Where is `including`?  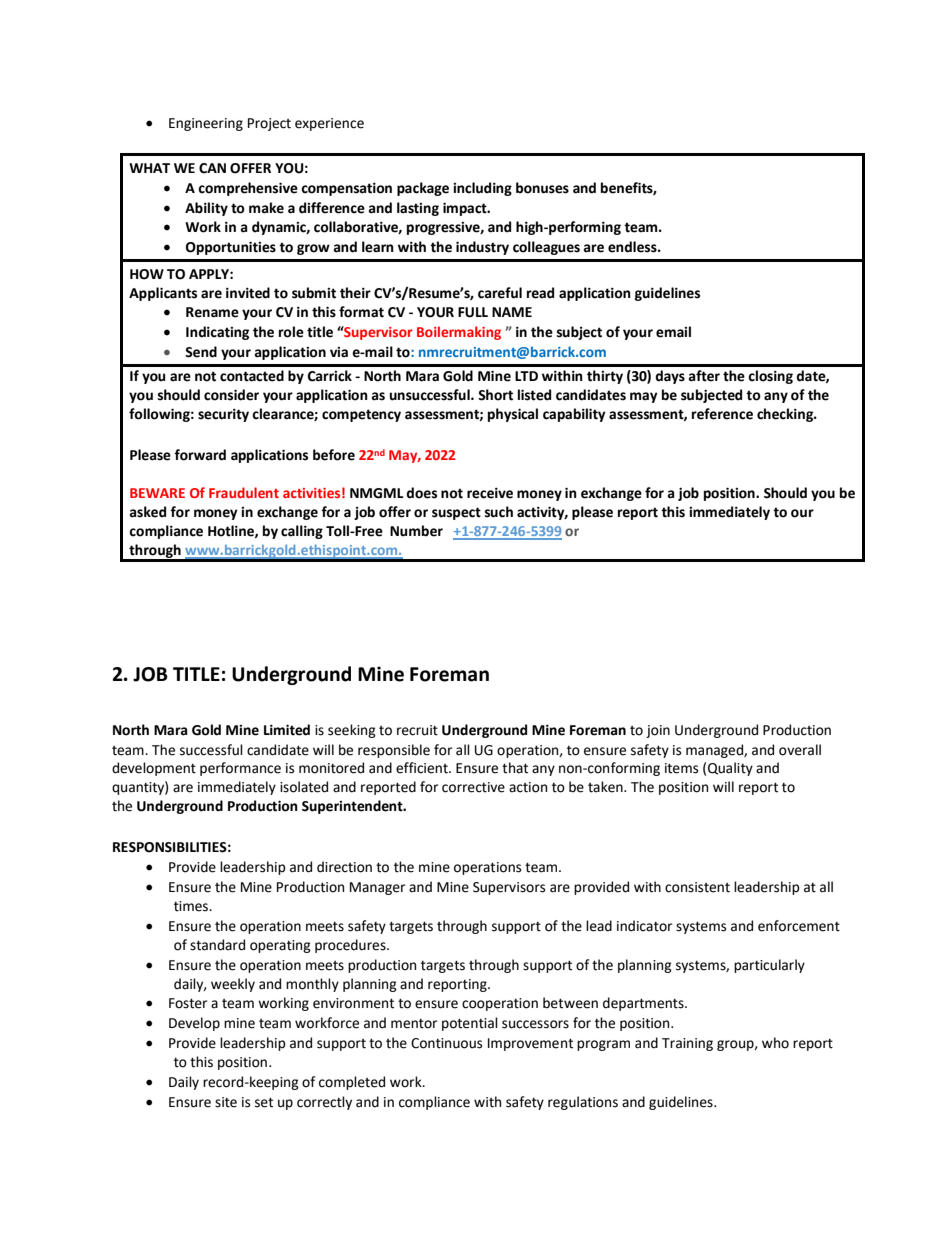 including is located at coordinates (482, 189).
